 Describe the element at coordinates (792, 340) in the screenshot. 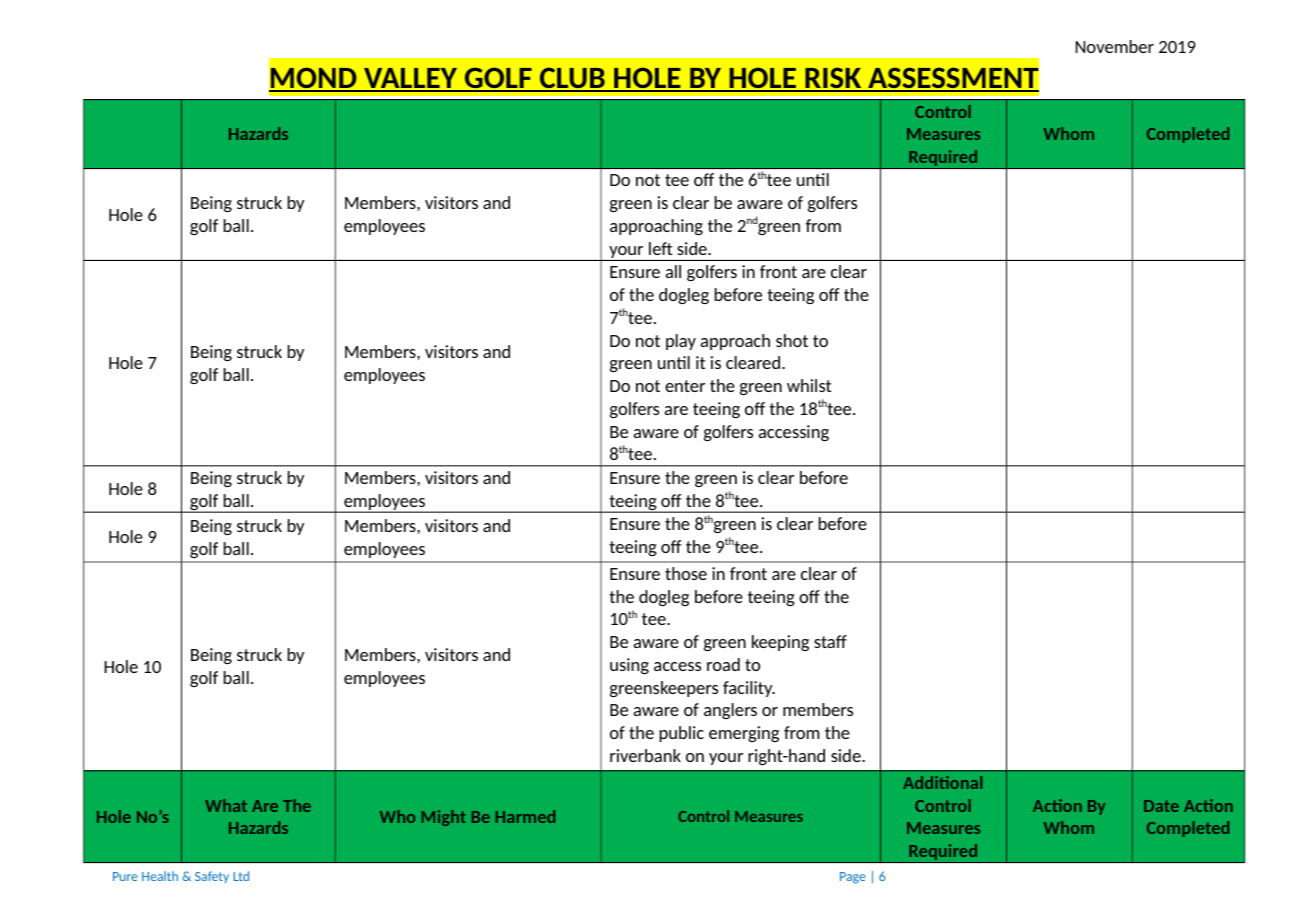

I see `shot` at that location.
